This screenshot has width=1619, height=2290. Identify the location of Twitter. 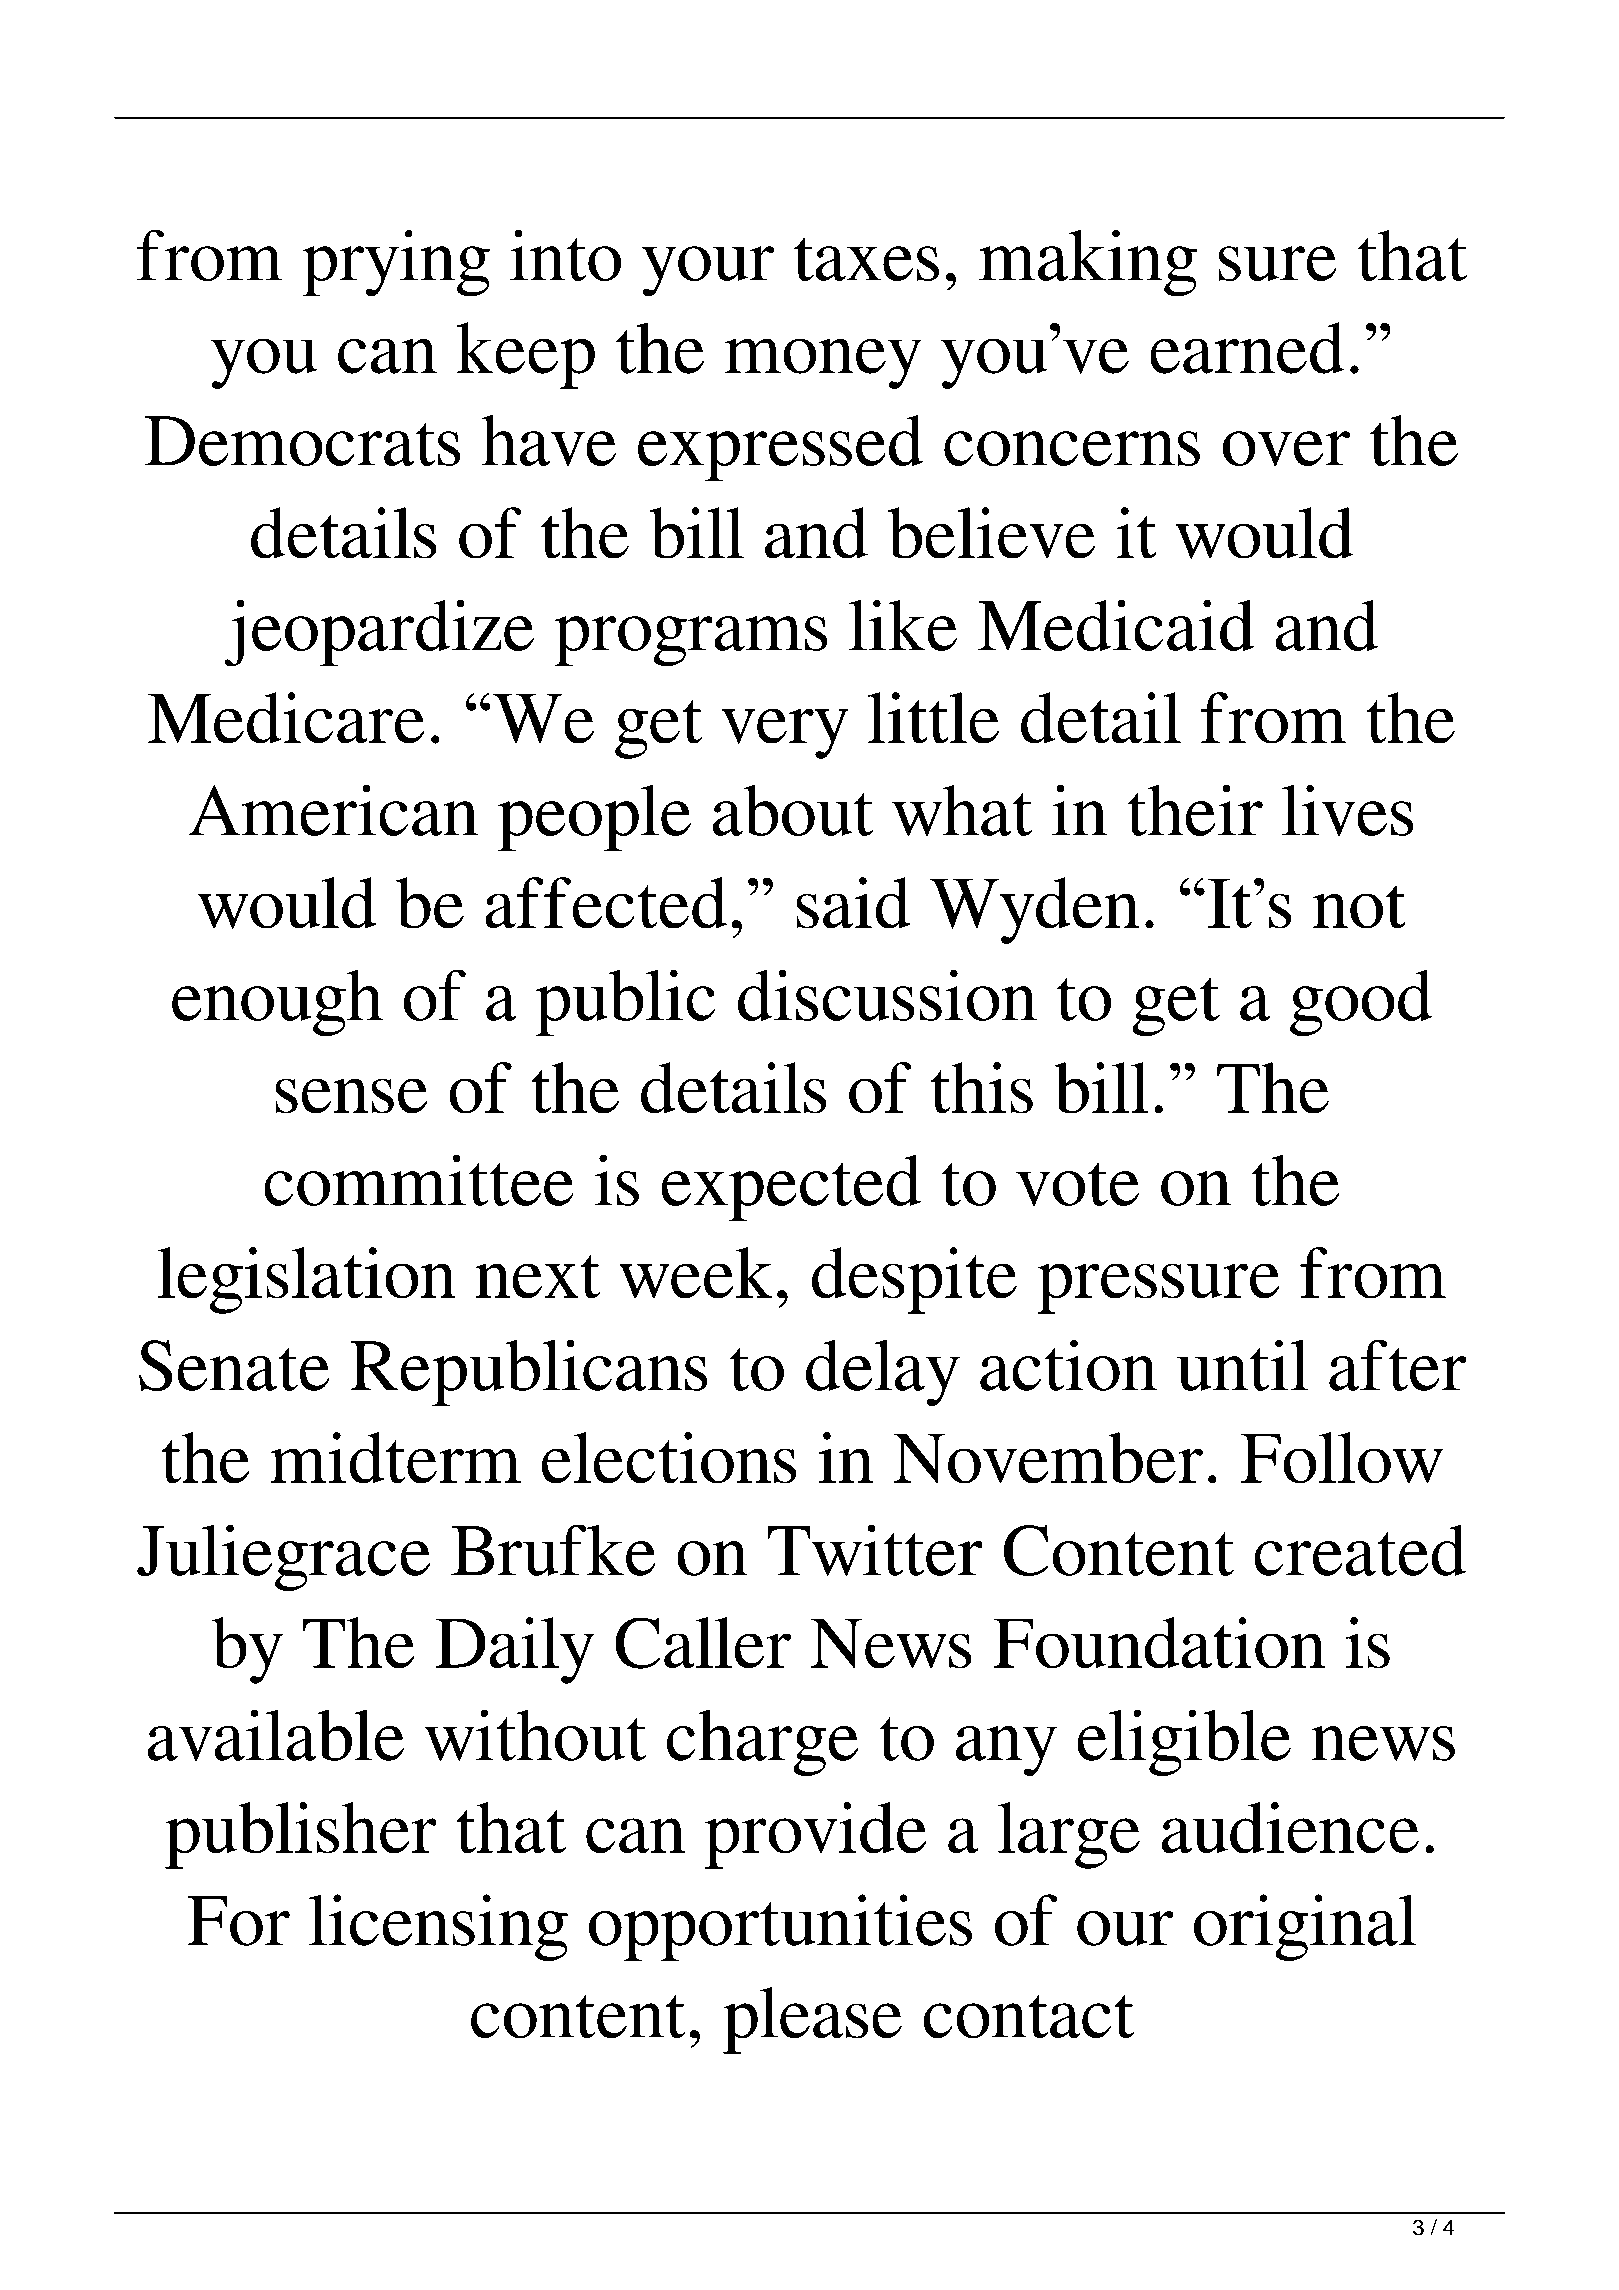
(875, 1550).
